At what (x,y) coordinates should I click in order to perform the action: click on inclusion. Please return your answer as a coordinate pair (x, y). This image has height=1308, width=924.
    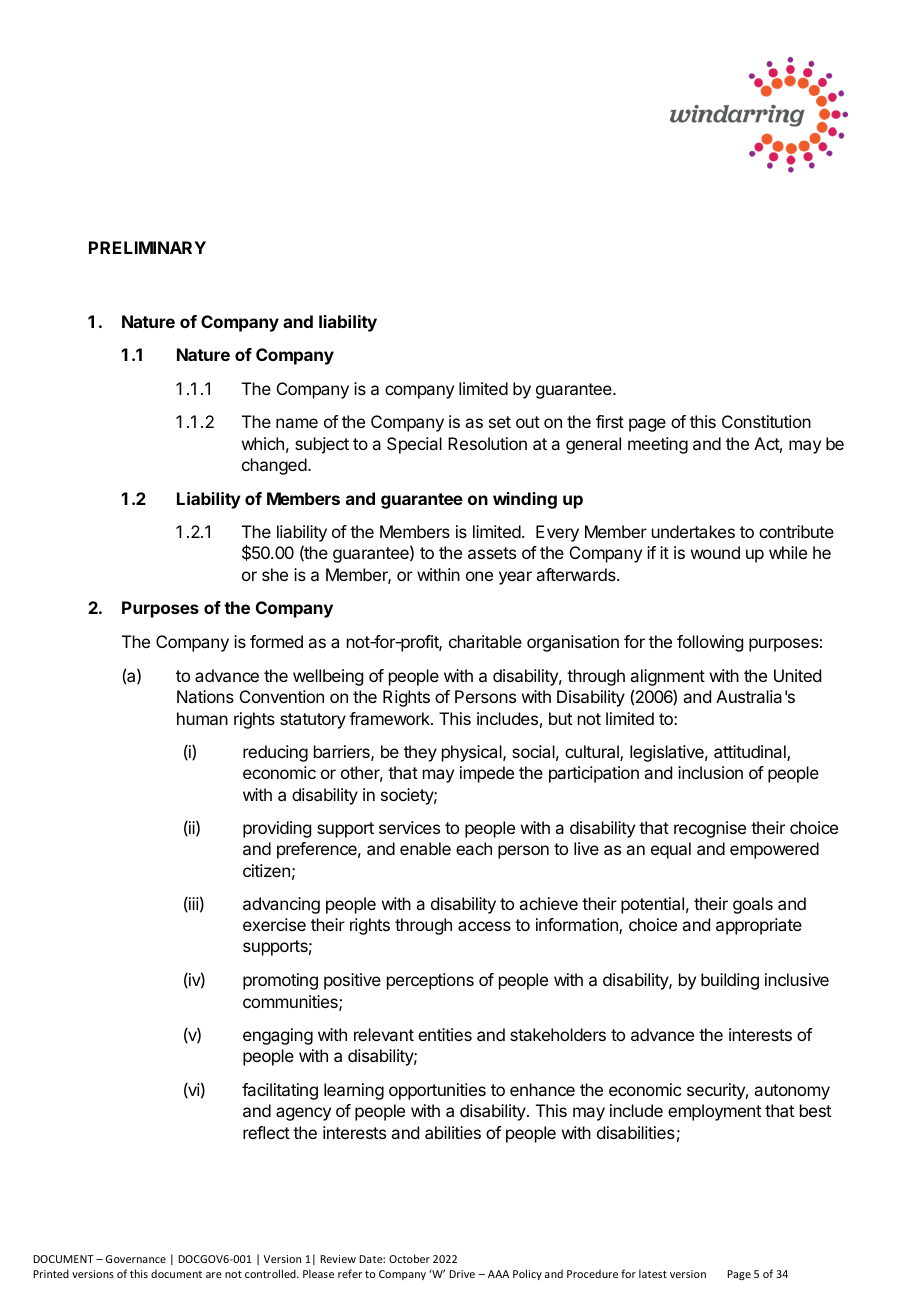
    Looking at the image, I should click on (710, 772).
